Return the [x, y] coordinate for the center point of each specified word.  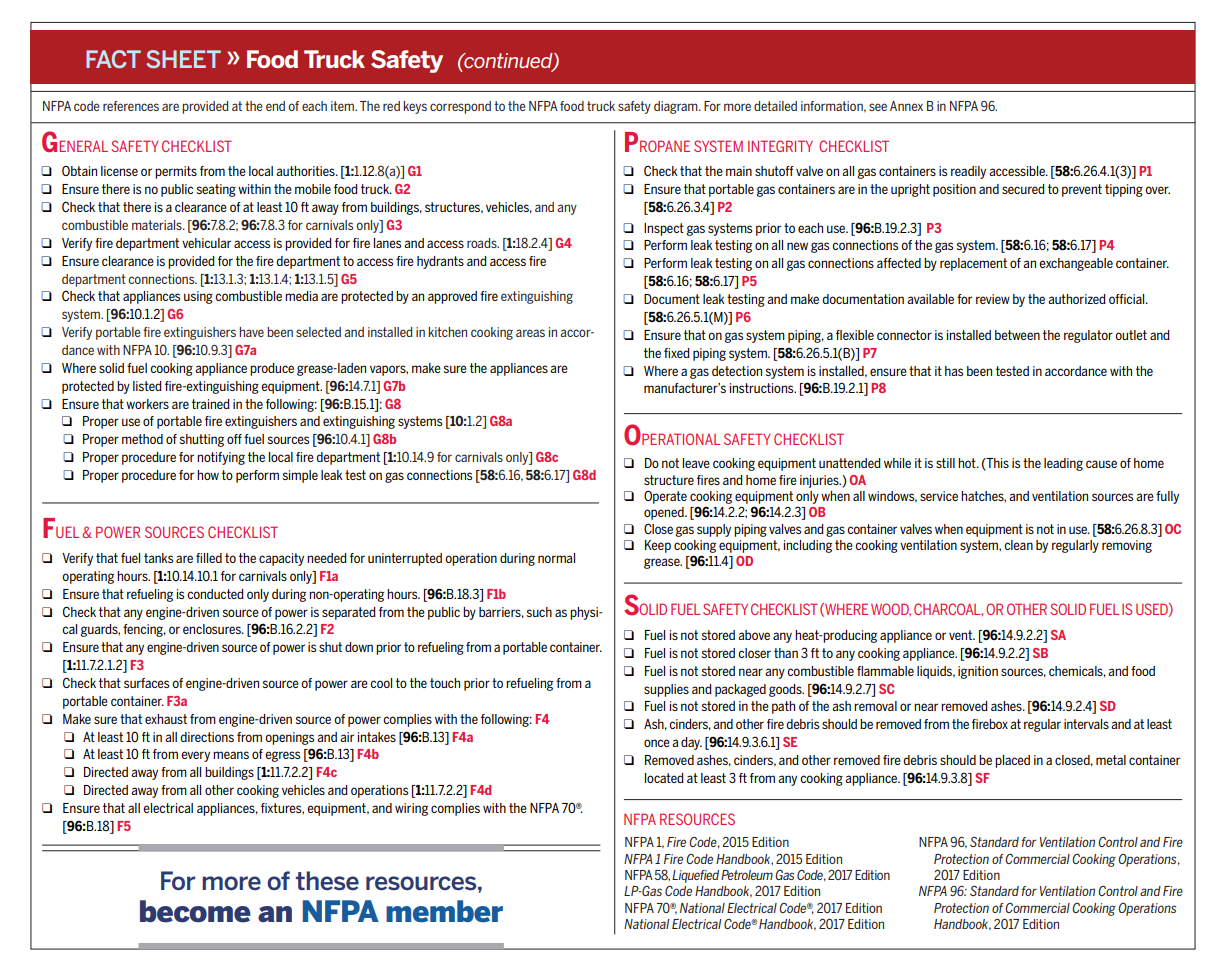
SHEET [183, 59]
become [195, 911]
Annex [906, 106]
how [208, 475]
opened [665, 513]
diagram [677, 107]
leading [1063, 464]
